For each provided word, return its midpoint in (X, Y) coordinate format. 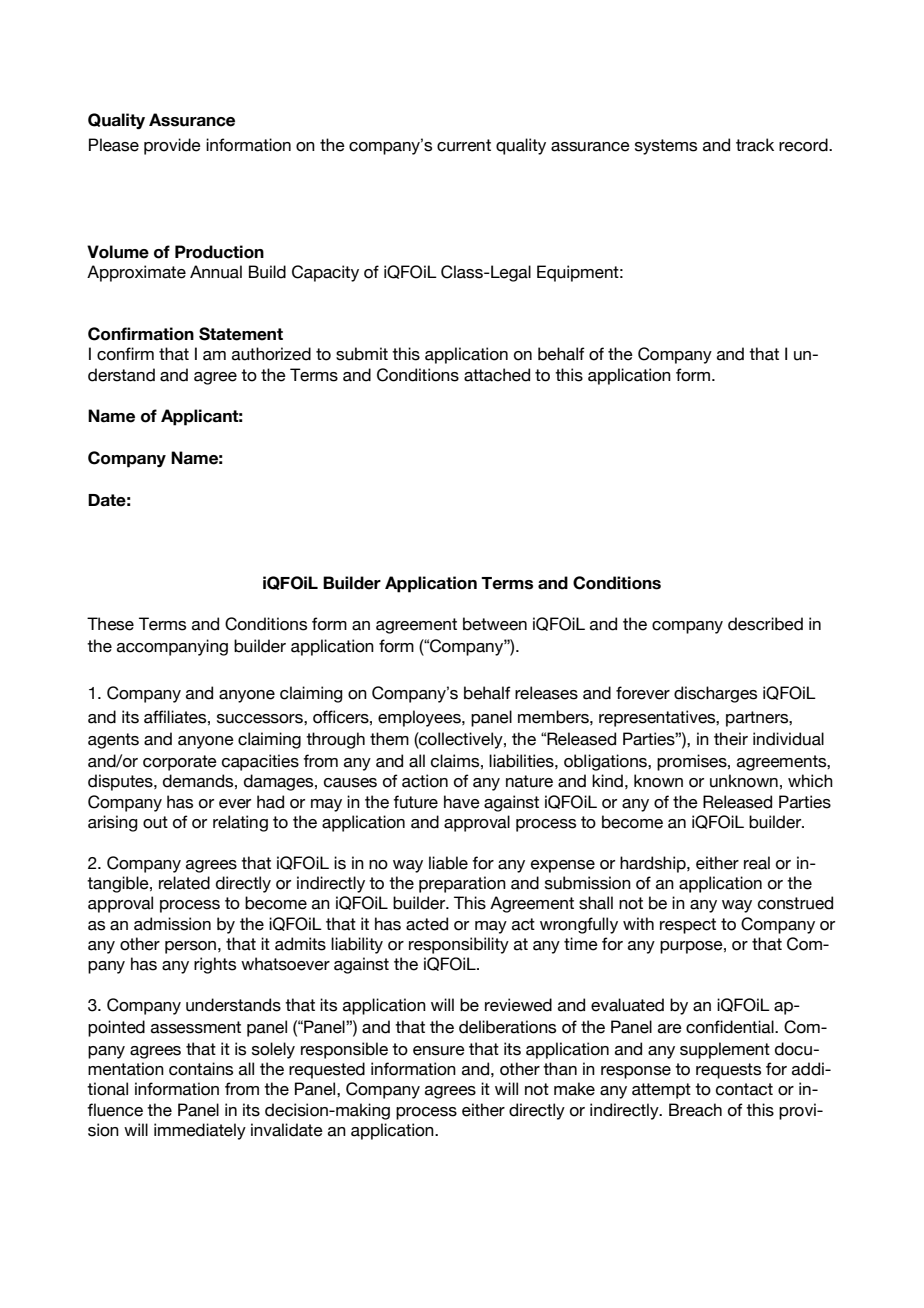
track (755, 145)
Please (114, 145)
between (495, 624)
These (110, 624)
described (765, 624)
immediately (200, 1131)
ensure (439, 1051)
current (464, 145)
